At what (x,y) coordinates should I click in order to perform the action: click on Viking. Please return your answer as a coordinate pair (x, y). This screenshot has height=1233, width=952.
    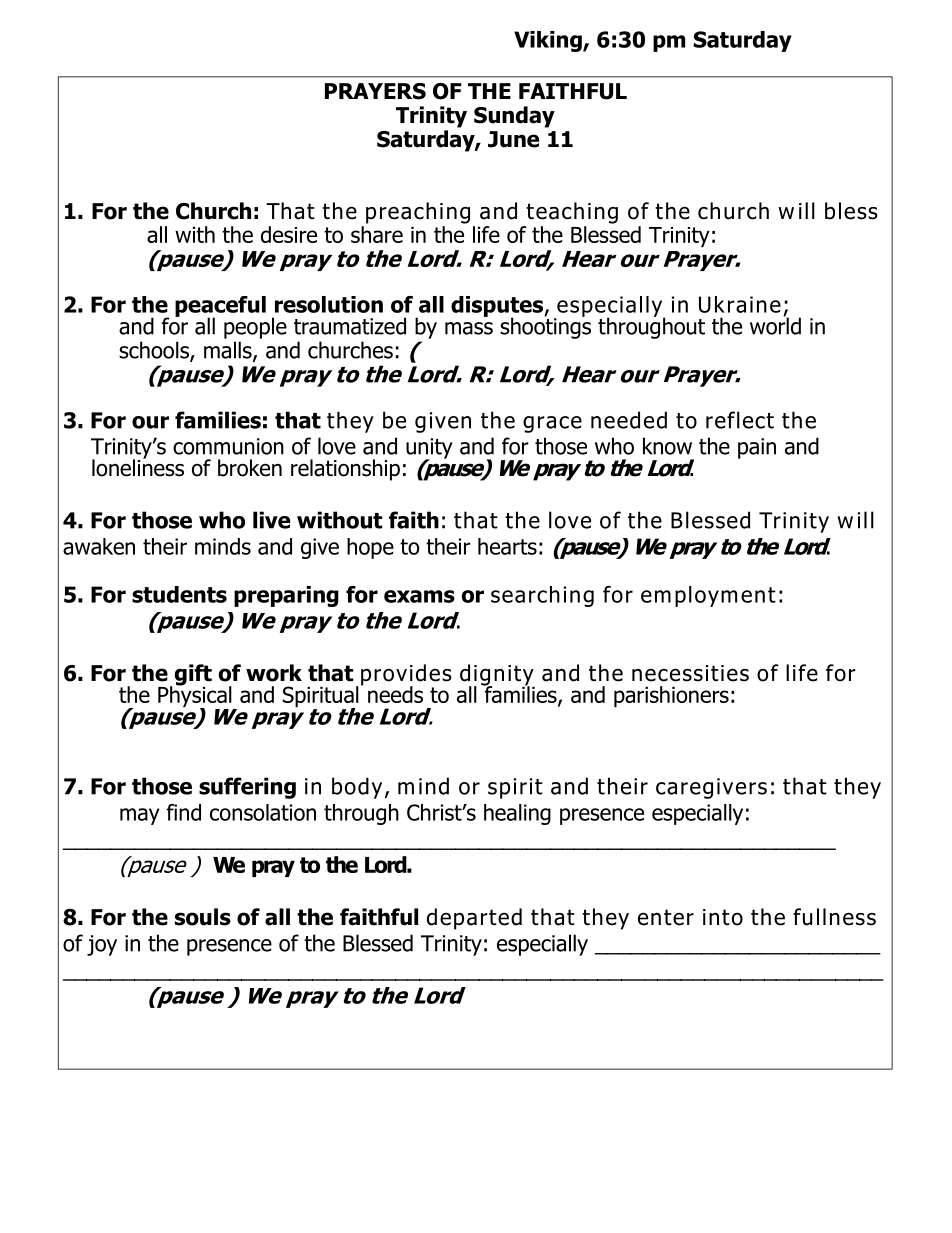
    Looking at the image, I should click on (549, 41).
